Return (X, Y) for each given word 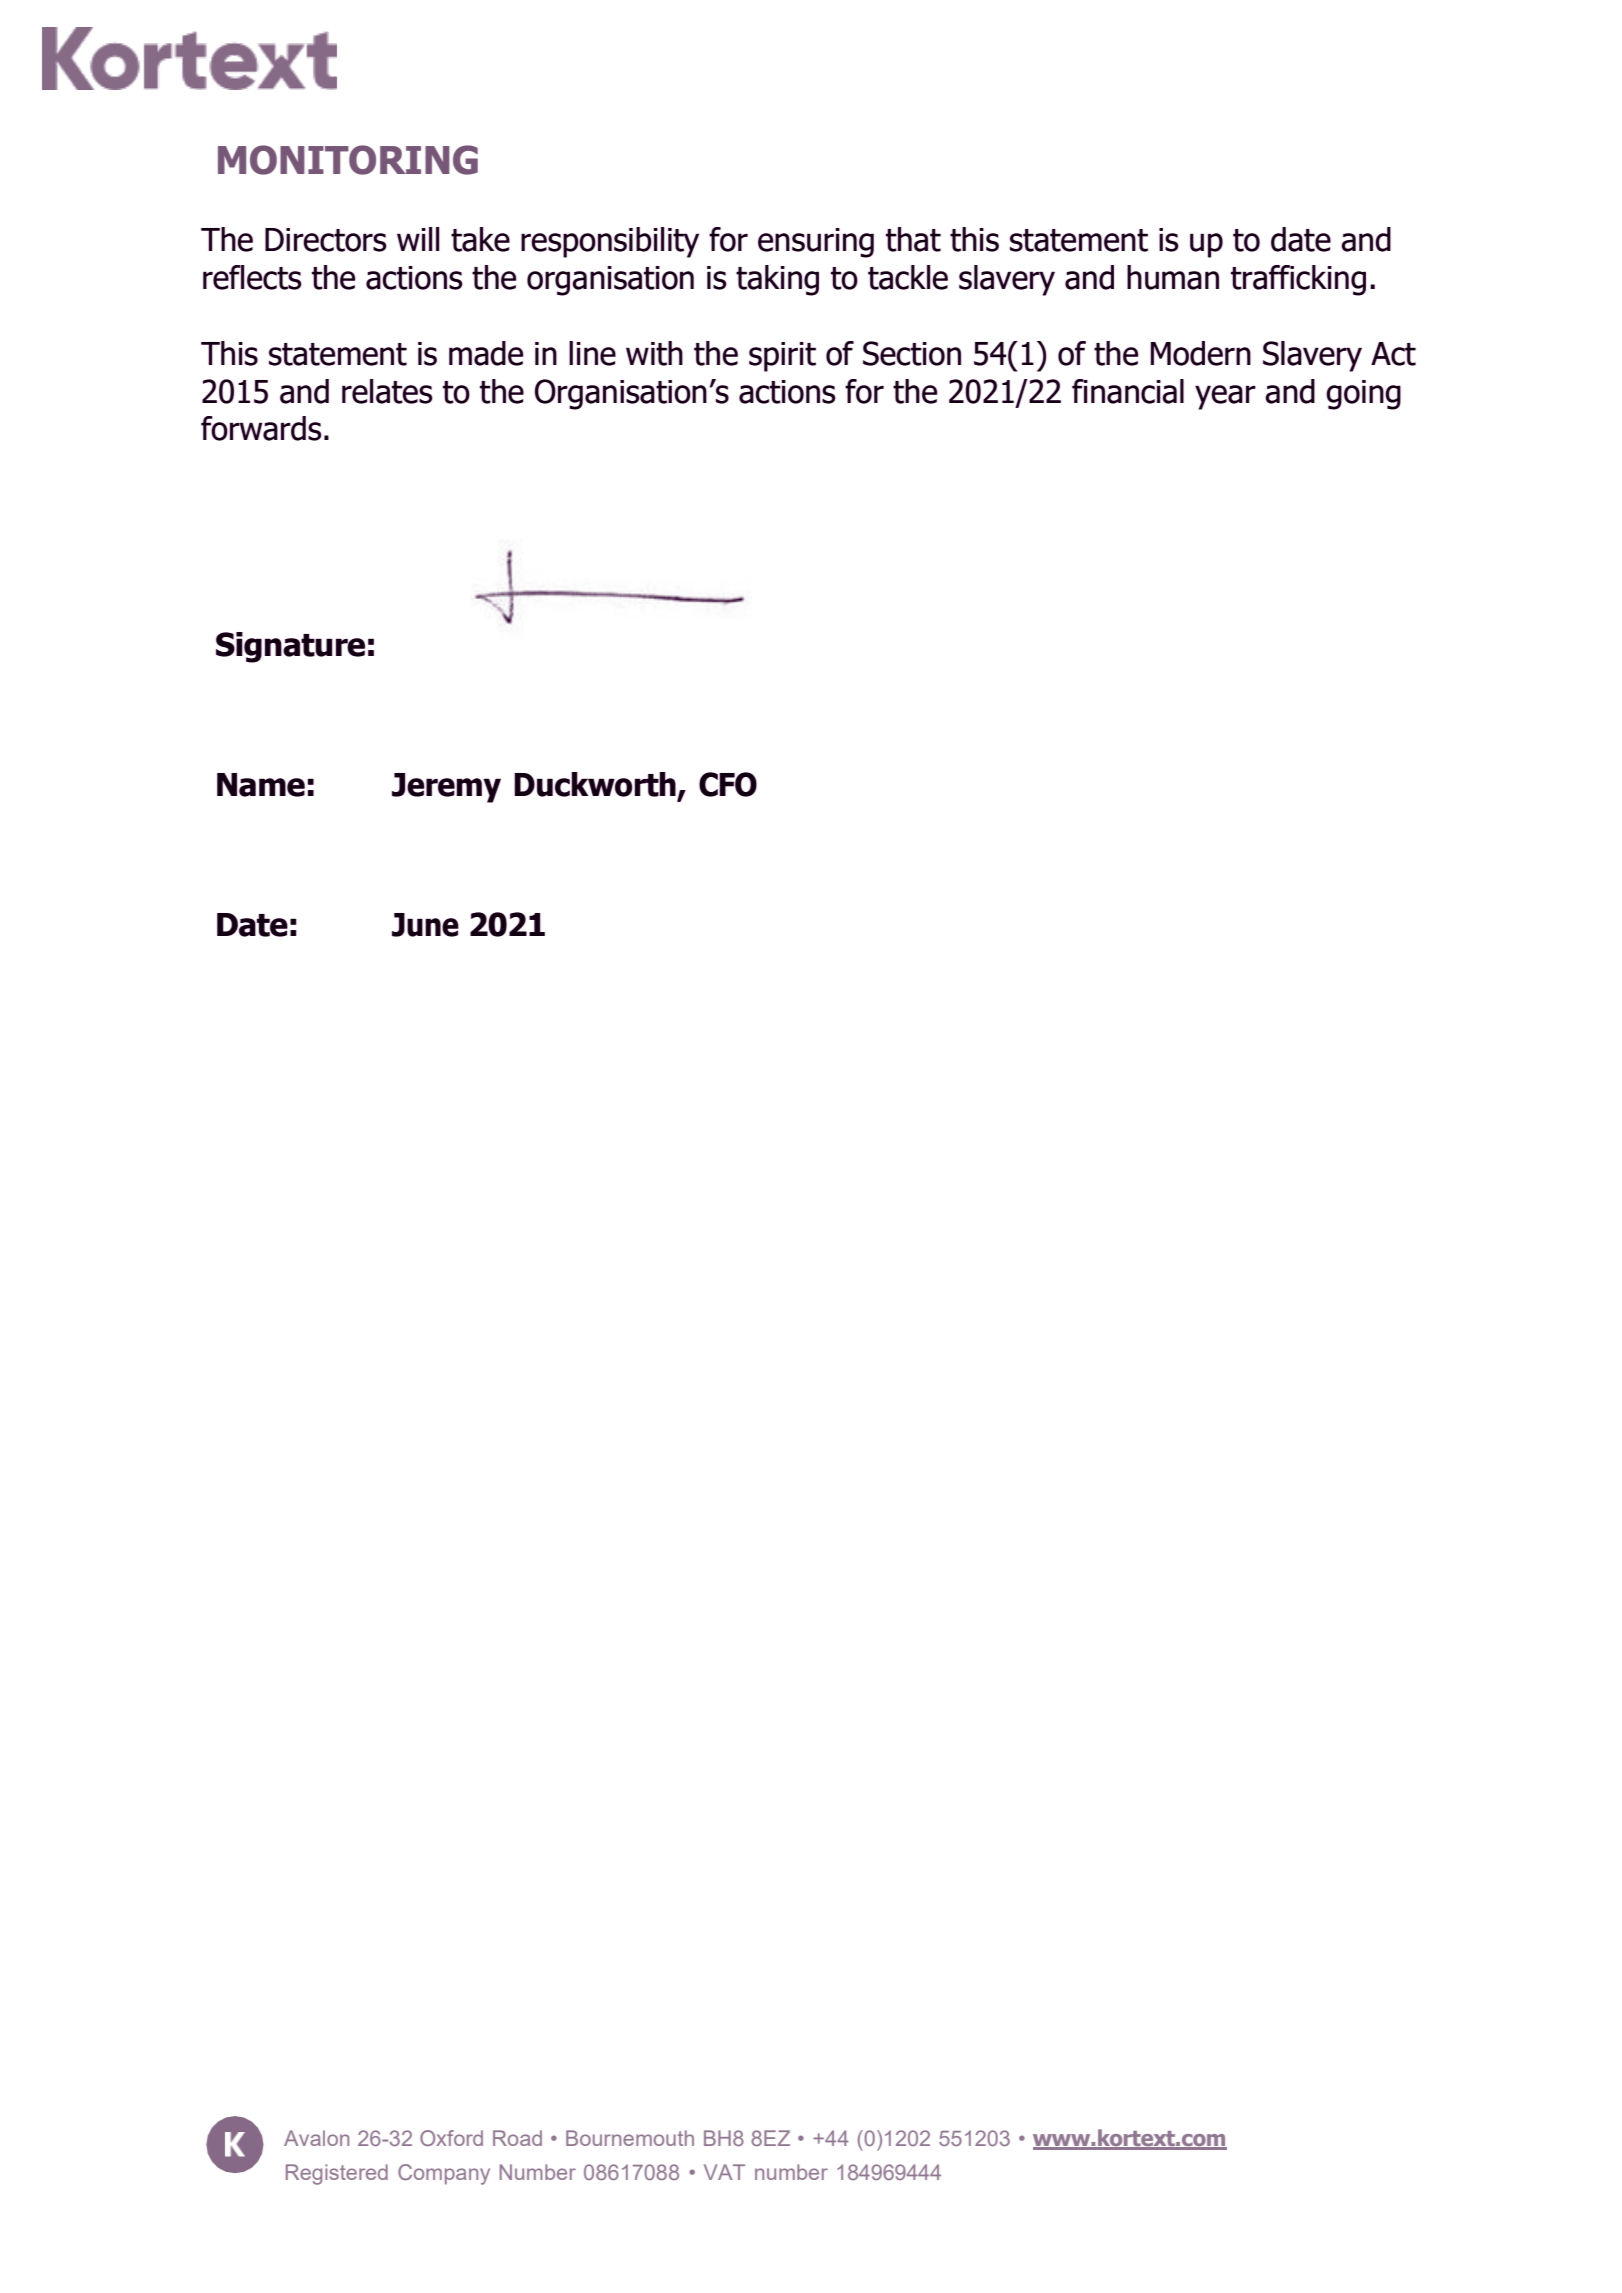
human (1173, 277)
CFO (728, 784)
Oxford (451, 2138)
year (1225, 397)
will (418, 239)
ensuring (816, 243)
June (425, 925)
